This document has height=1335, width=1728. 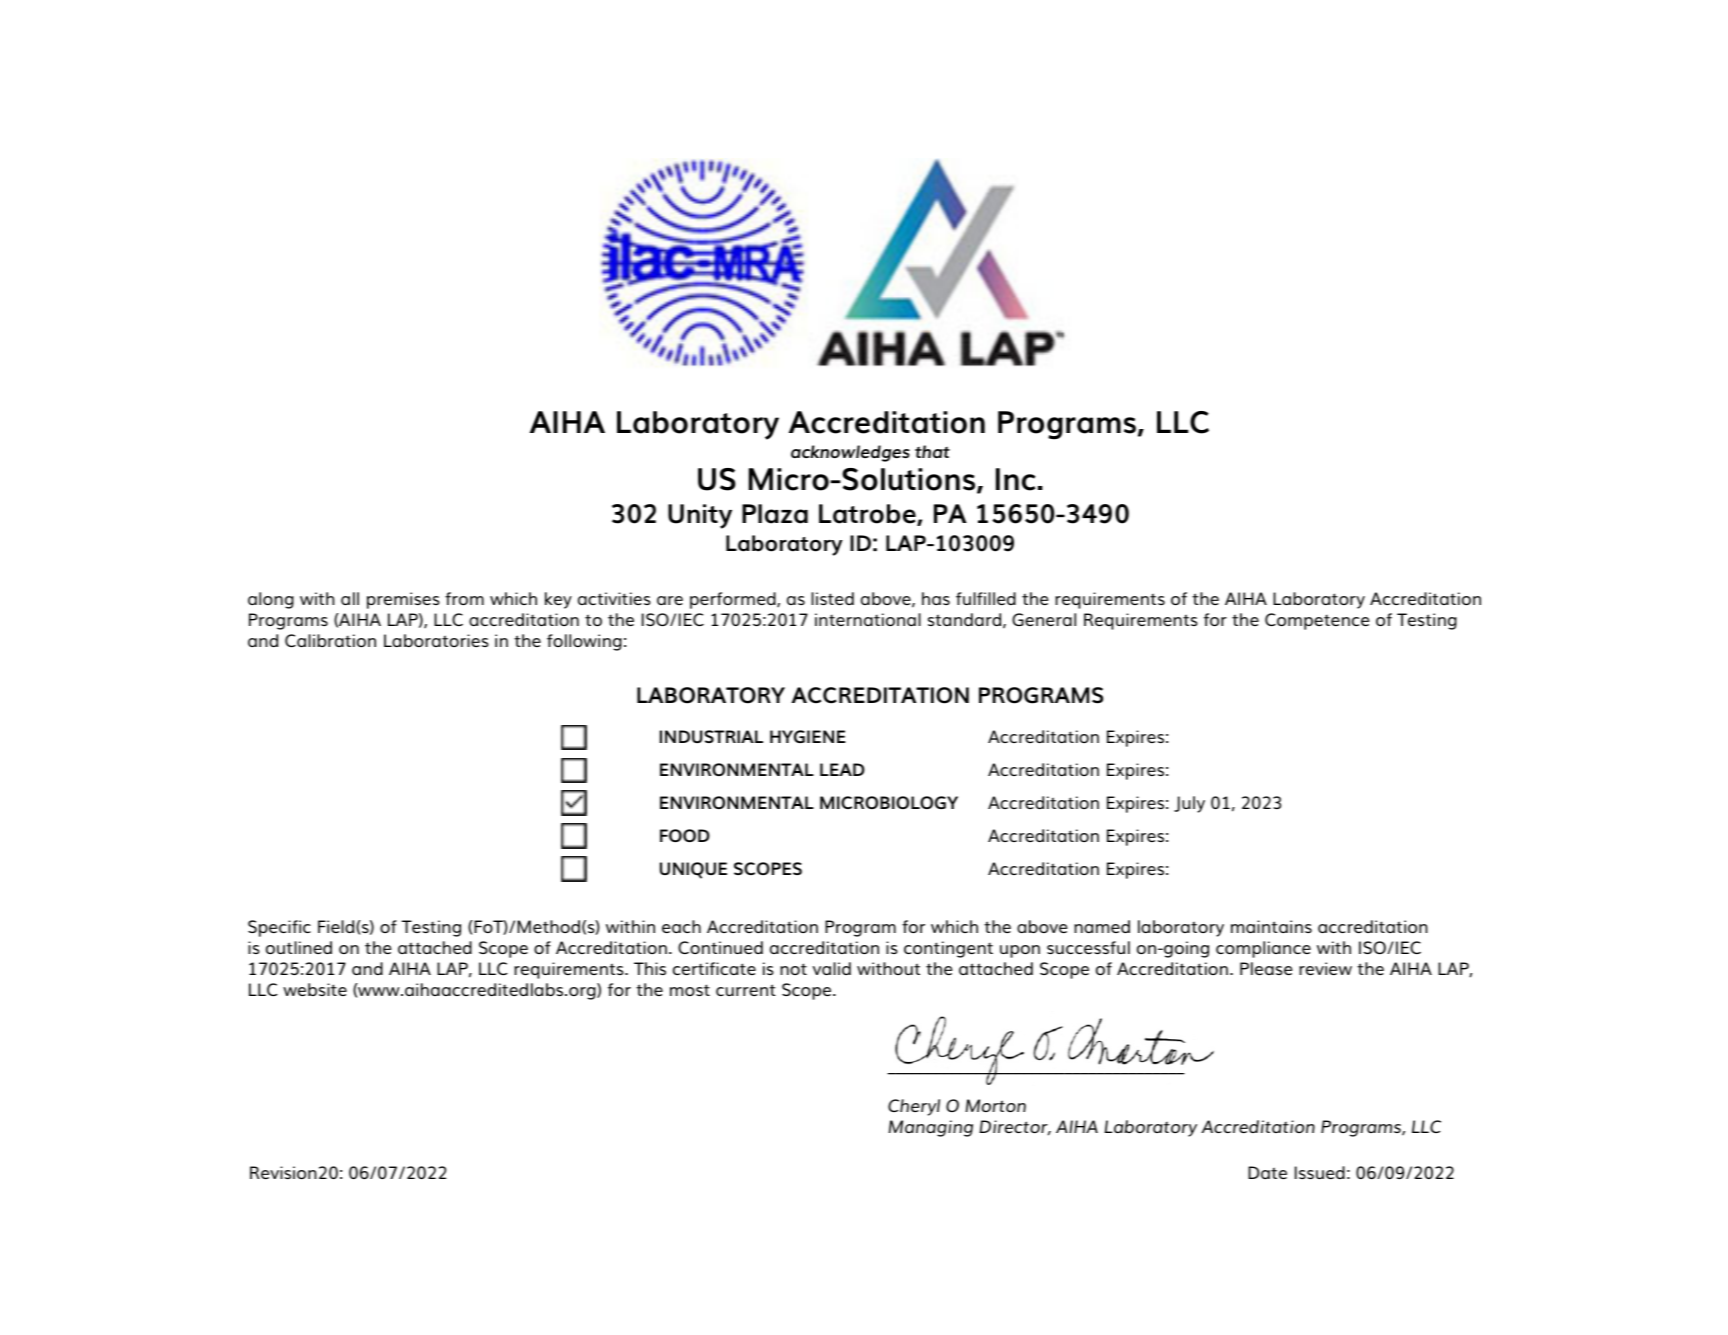 What do you see at coordinates (793, 969) in the document?
I see `not` at bounding box center [793, 969].
